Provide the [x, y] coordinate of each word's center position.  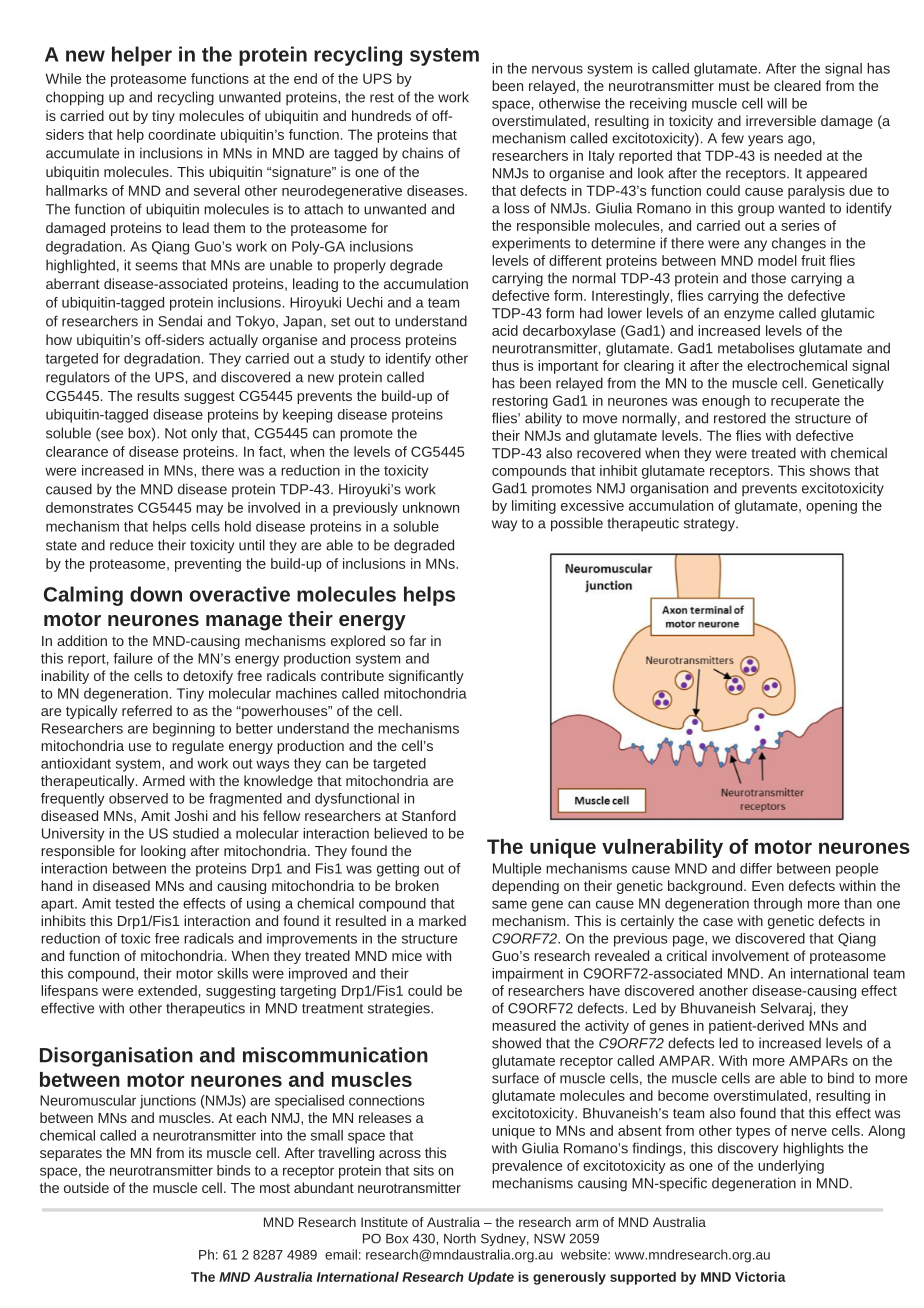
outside [86, 1187]
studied [196, 833]
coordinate [182, 134]
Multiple [517, 870]
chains [422, 153]
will [777, 103]
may [209, 510]
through [778, 905]
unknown [431, 507]
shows [830, 470]
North [460, 1238]
